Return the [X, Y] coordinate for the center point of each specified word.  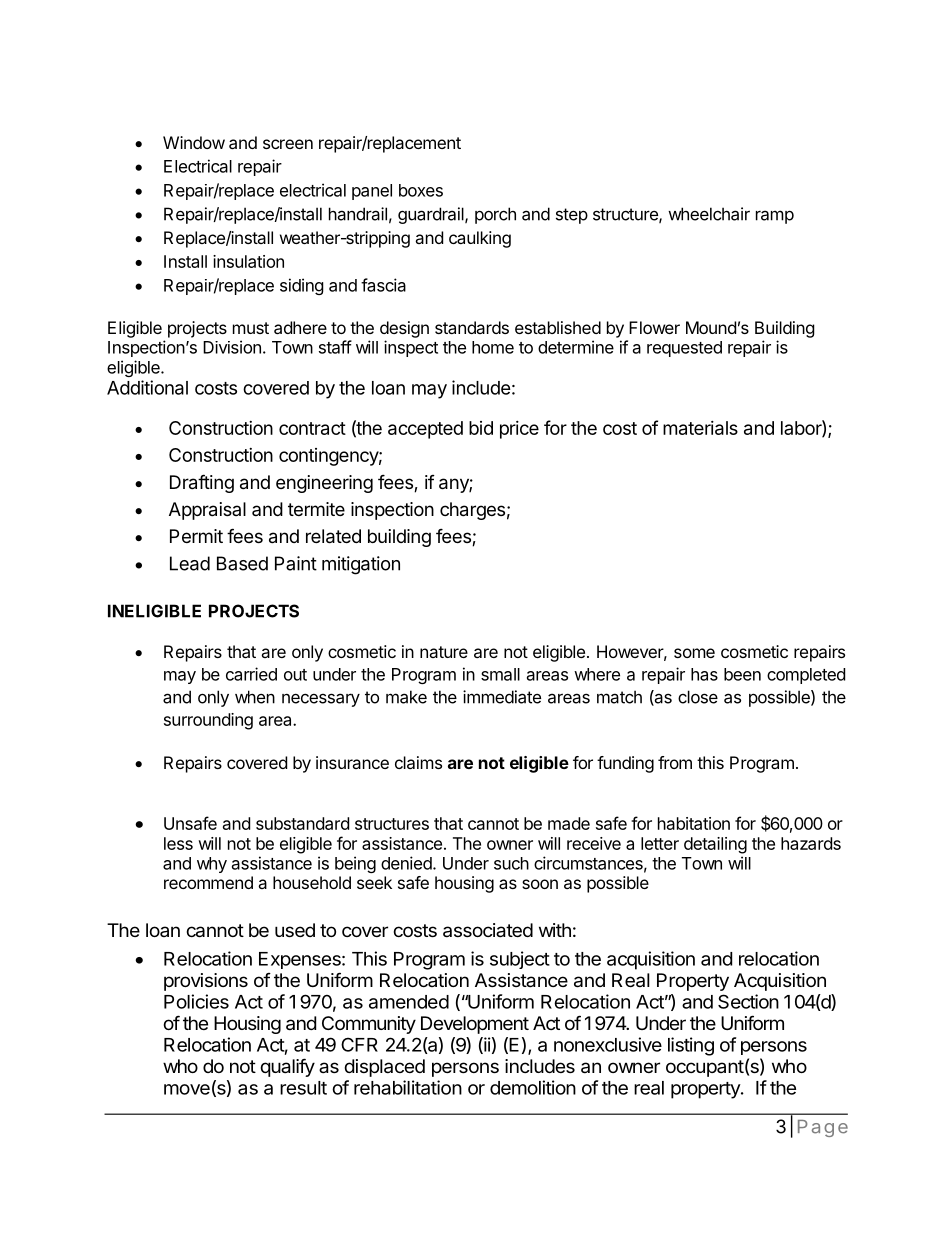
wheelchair [709, 214]
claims [418, 762]
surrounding [208, 721]
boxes [421, 190]
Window [194, 142]
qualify [287, 1067]
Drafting [202, 483]
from [675, 762]
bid [481, 428]
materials [700, 428]
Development [475, 1025]
